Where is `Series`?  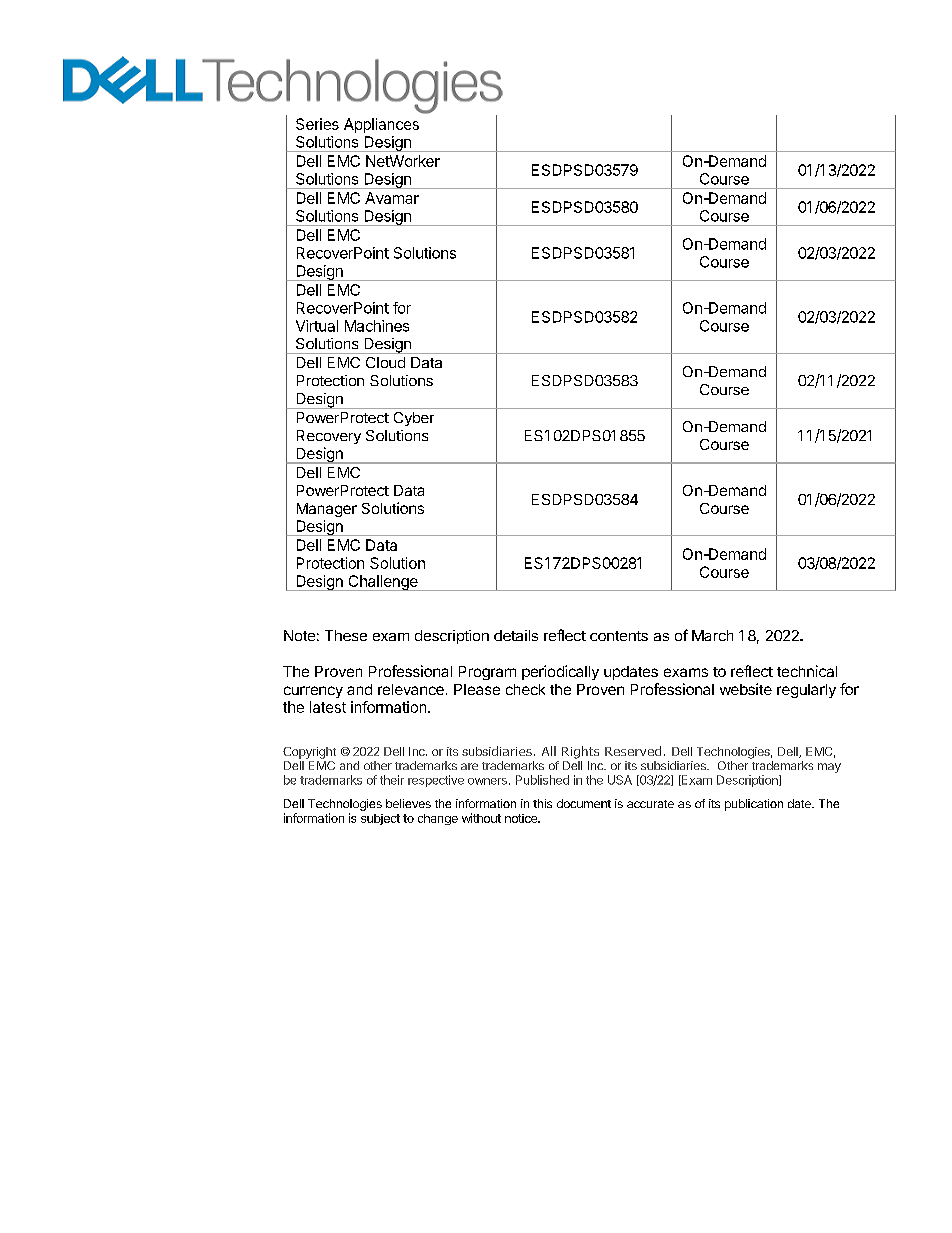 Series is located at coordinates (317, 124).
